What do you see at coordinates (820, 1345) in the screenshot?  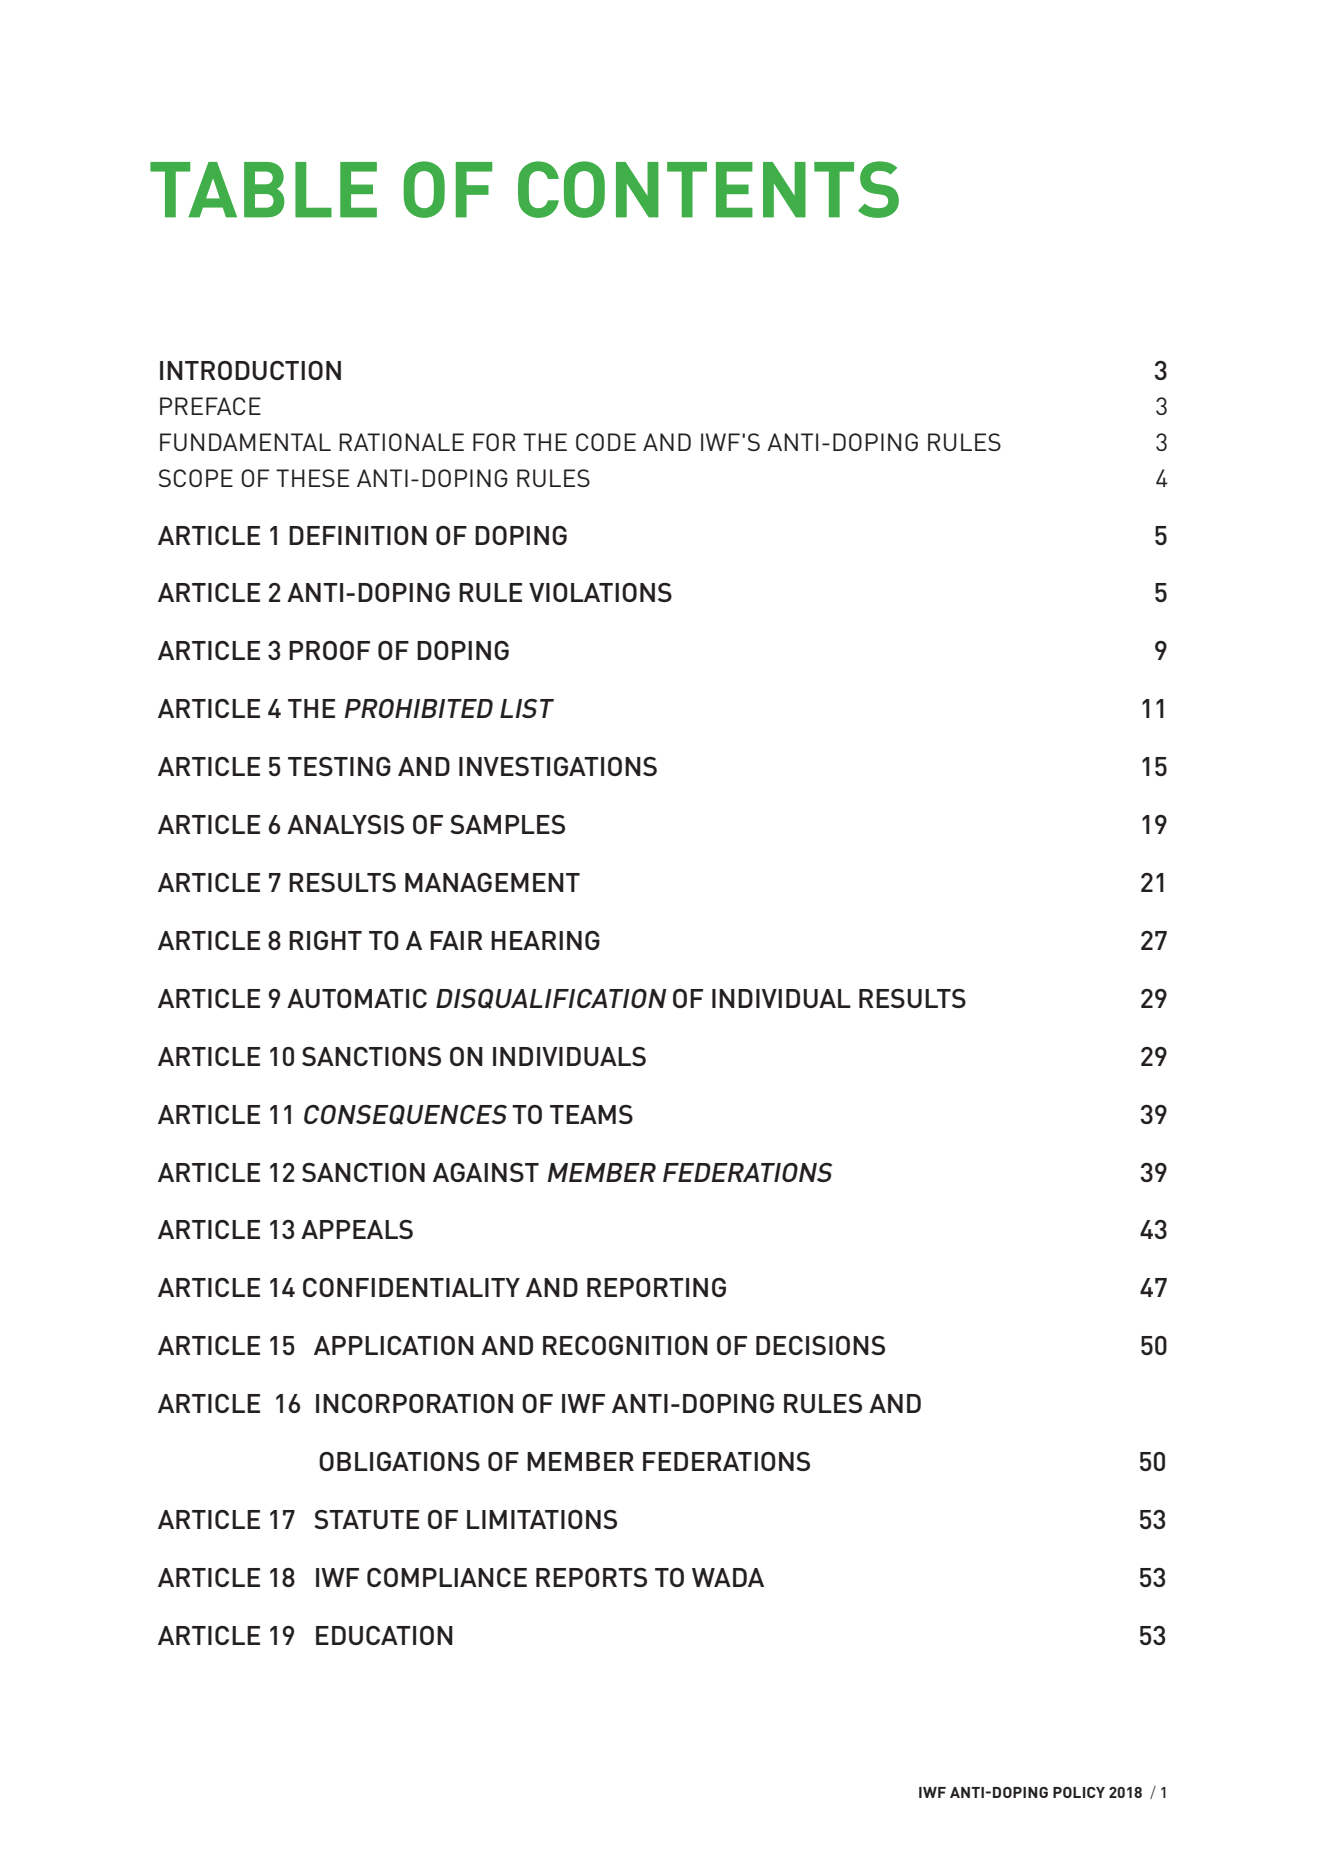 I see `DECISIONS` at bounding box center [820, 1345].
